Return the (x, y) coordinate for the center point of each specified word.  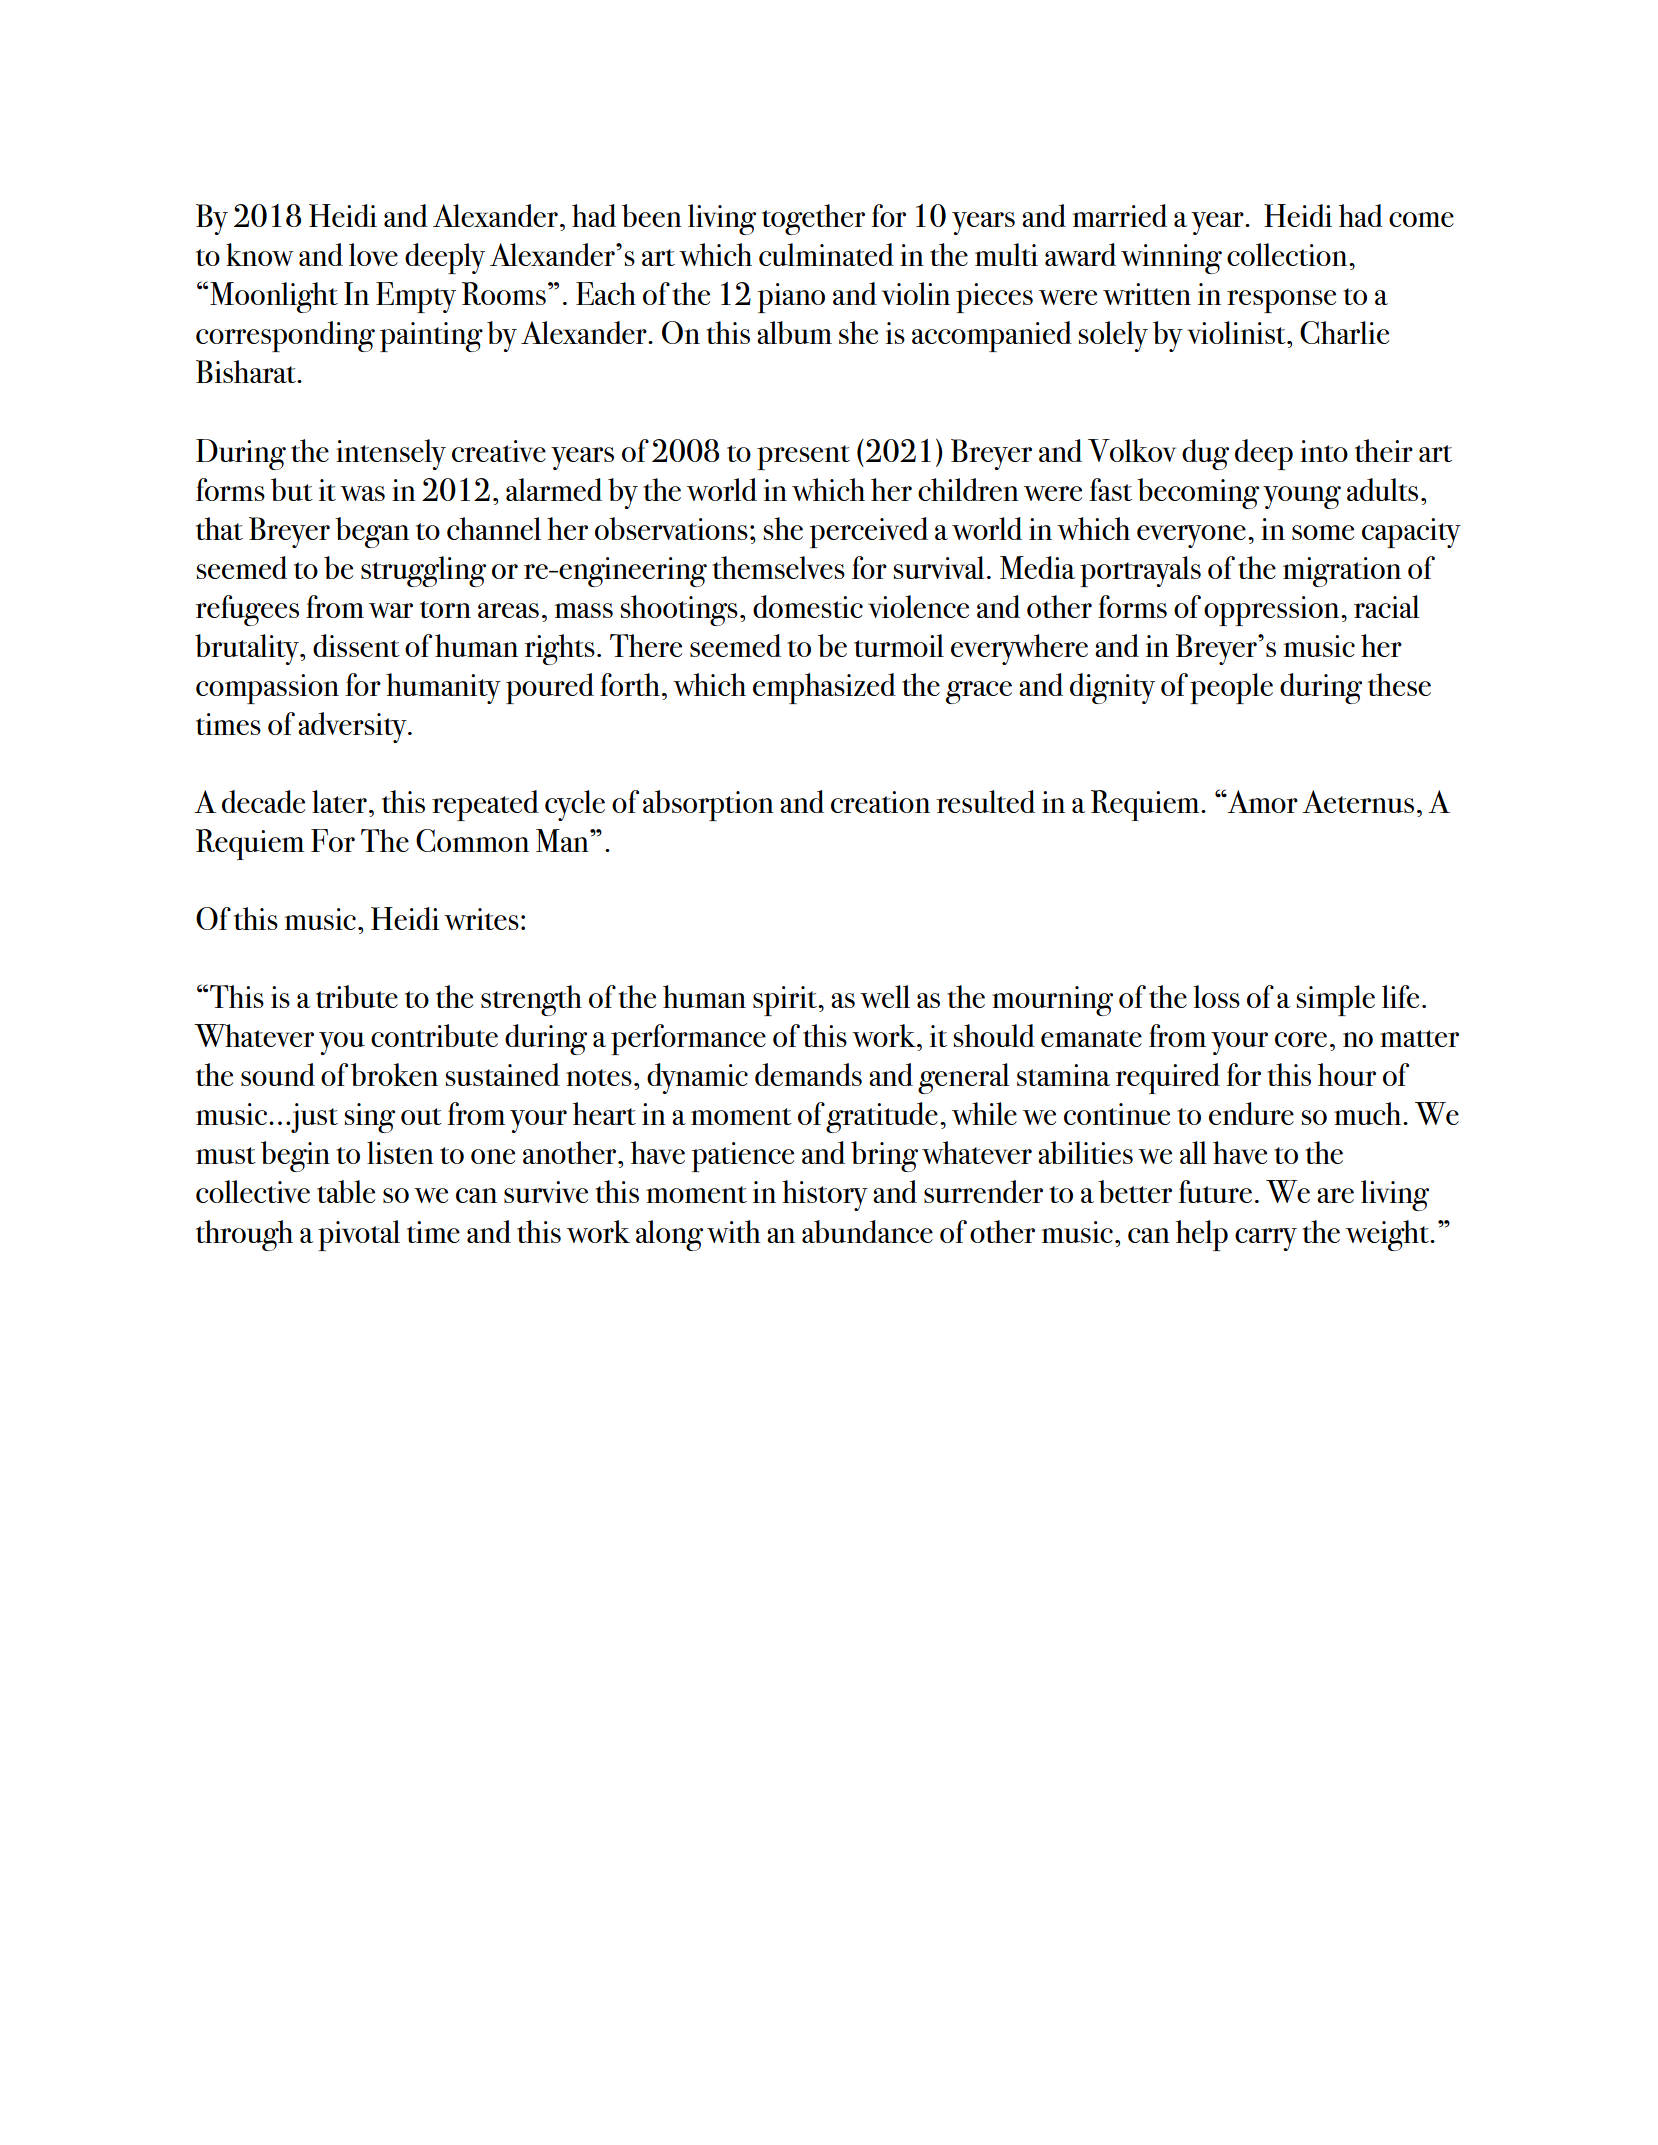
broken (394, 1074)
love (373, 254)
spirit (786, 1001)
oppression (1273, 611)
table (346, 1191)
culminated (826, 254)
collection (1288, 254)
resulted (985, 801)
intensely (391, 454)
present (803, 457)
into (1324, 451)
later (339, 801)
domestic (808, 606)
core (1301, 1039)
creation (880, 802)
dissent (356, 645)
